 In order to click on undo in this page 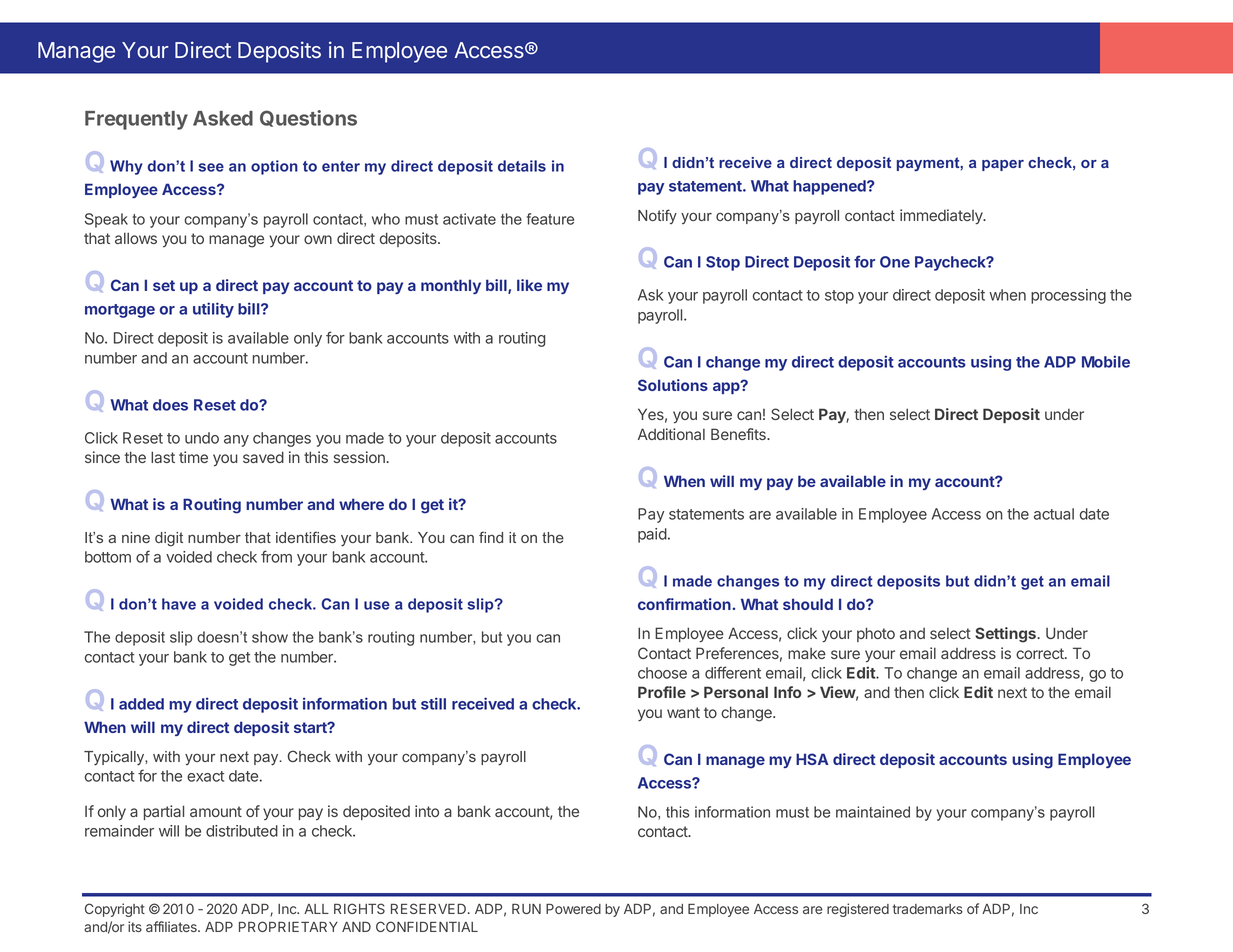, I will do `click(202, 438)`.
